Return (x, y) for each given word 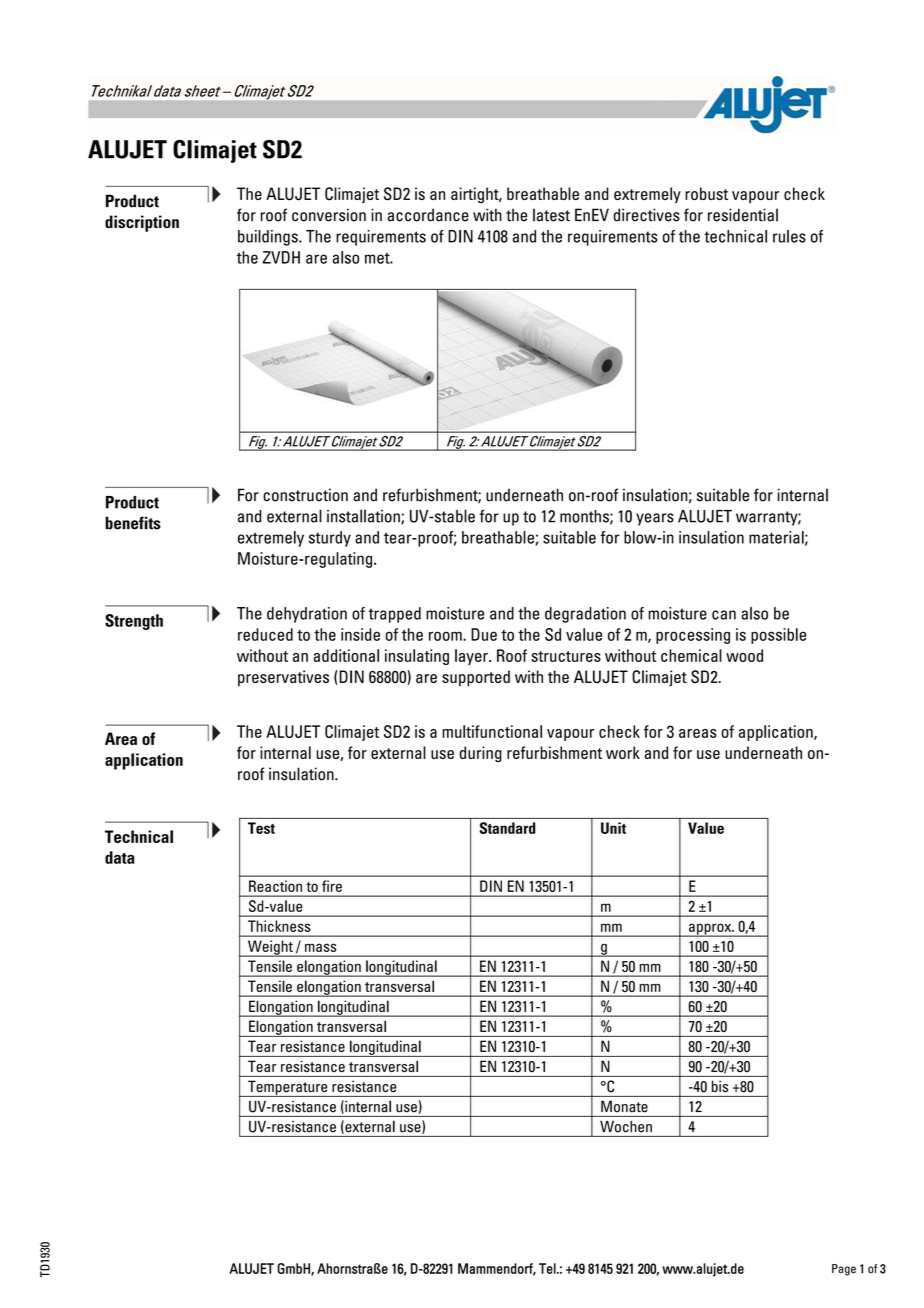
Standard (508, 828)
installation (364, 517)
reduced (265, 634)
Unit (613, 828)
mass (320, 947)
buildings (269, 238)
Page (844, 1270)
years (655, 519)
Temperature (288, 1088)
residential (743, 215)
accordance (428, 215)
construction (305, 495)
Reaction (275, 886)
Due (484, 634)
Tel (548, 1268)
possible (778, 636)
